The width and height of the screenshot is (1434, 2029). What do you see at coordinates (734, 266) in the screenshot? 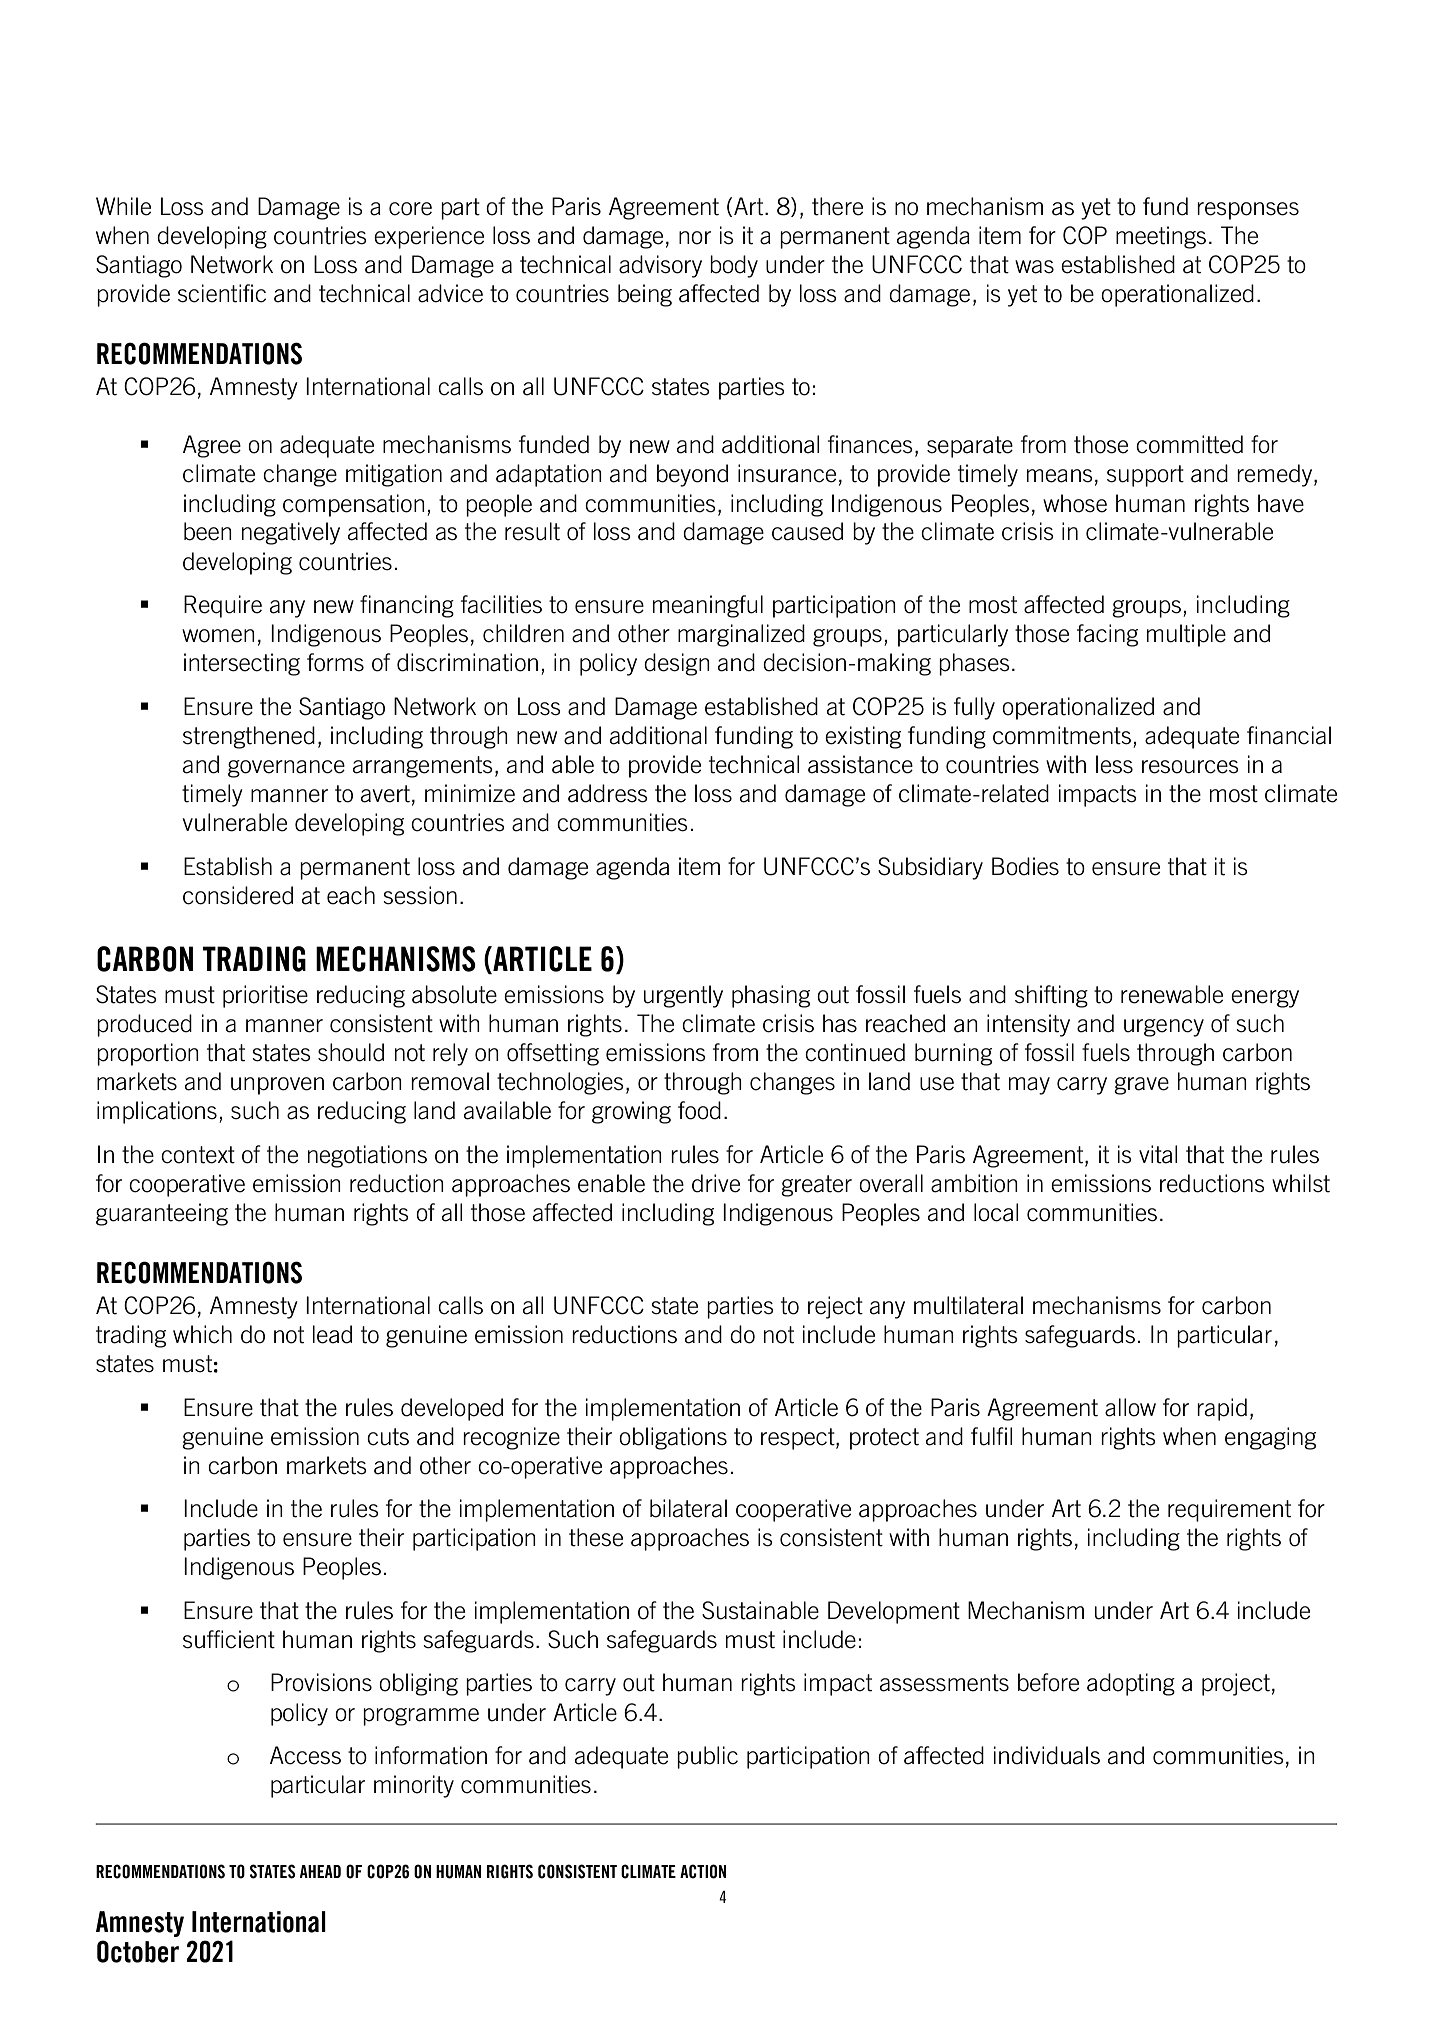
I see `body` at bounding box center [734, 266].
